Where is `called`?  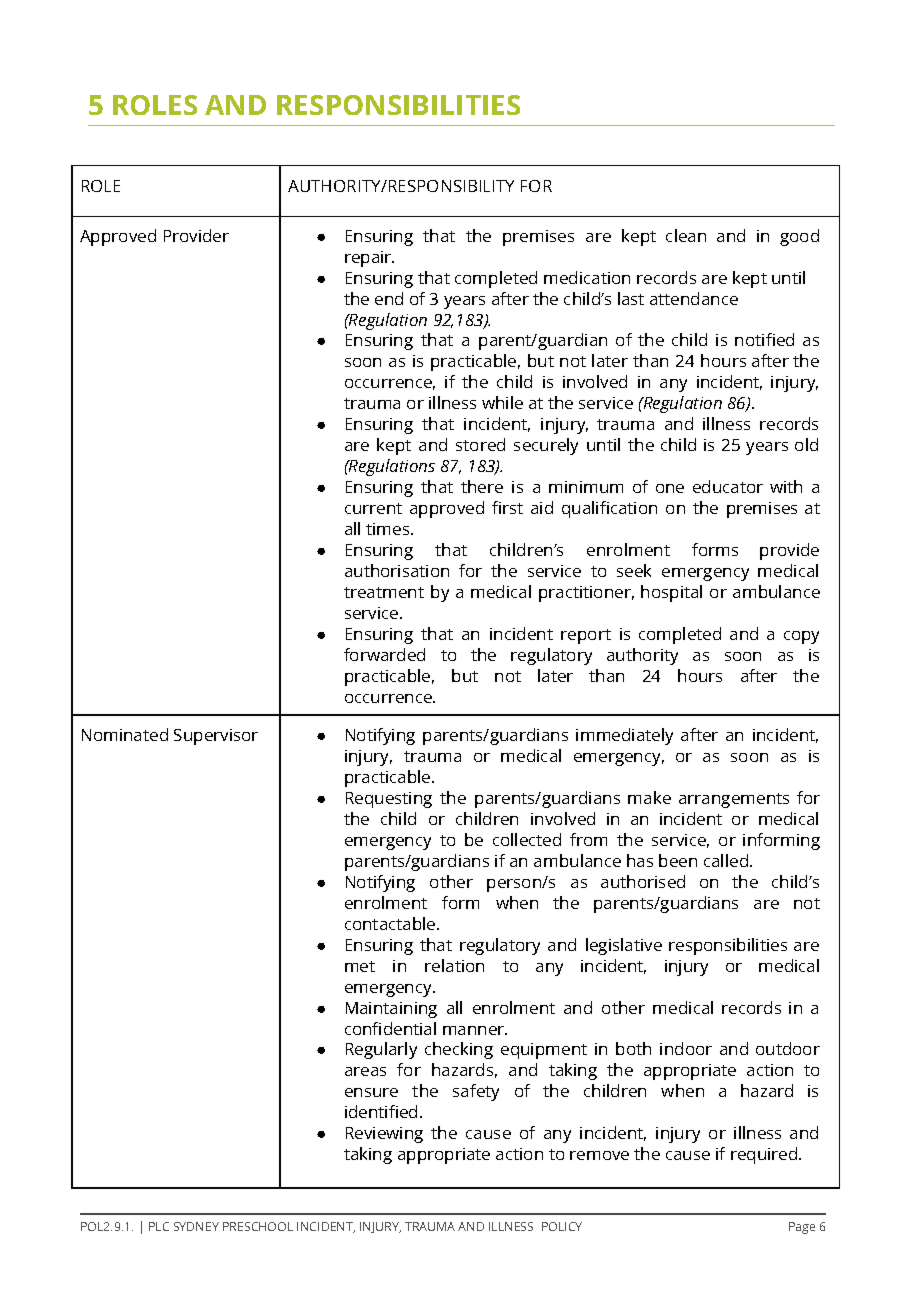 called is located at coordinates (726, 860).
